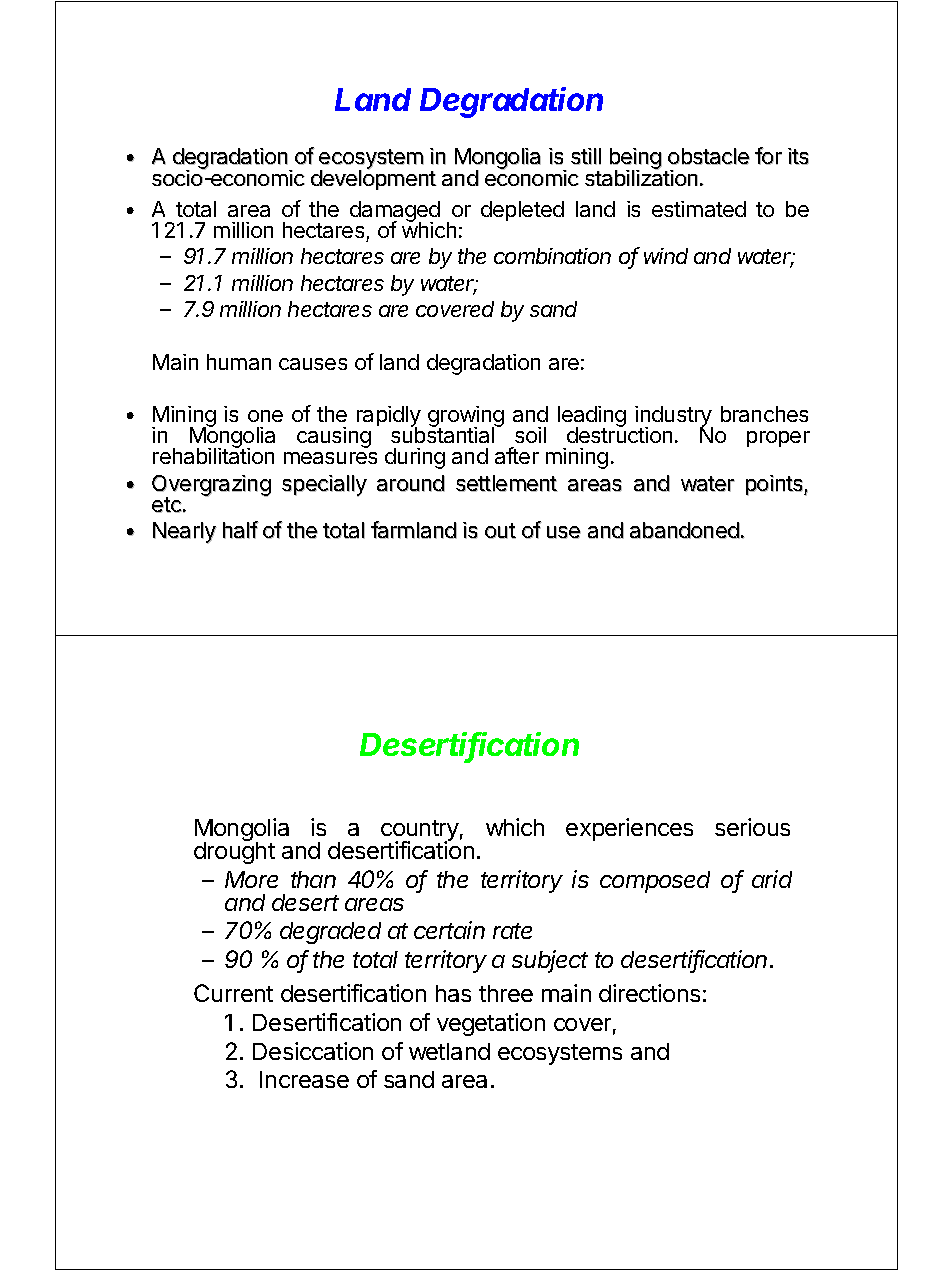 The image size is (952, 1270). What do you see at coordinates (752, 827) in the screenshot?
I see `serious` at bounding box center [752, 827].
